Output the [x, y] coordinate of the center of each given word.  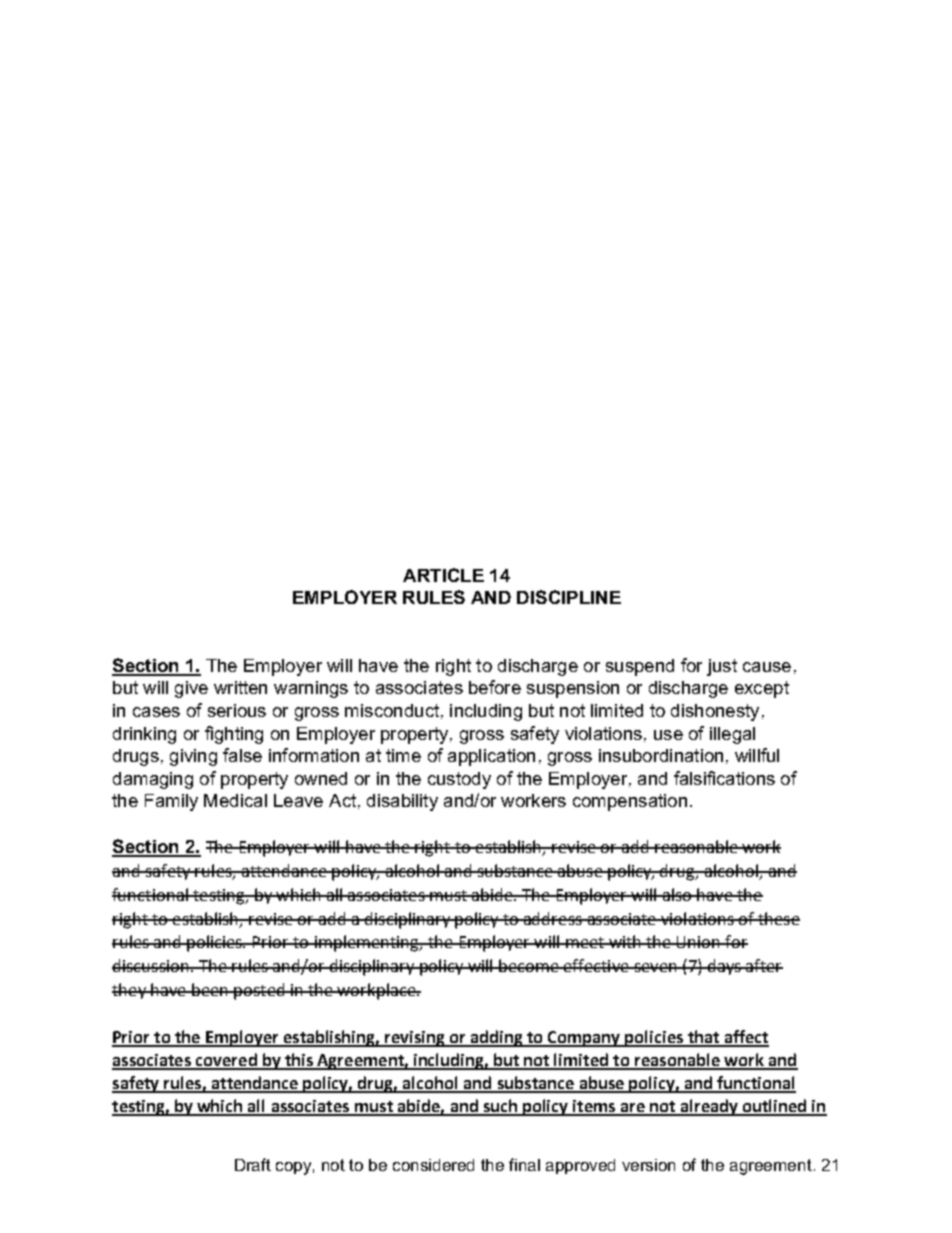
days [724, 967]
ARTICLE [443, 575]
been [210, 989]
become [529, 965]
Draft [253, 1164]
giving [193, 757]
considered [433, 1165]
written [240, 687]
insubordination [661, 755]
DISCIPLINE [569, 597]
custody [459, 780]
